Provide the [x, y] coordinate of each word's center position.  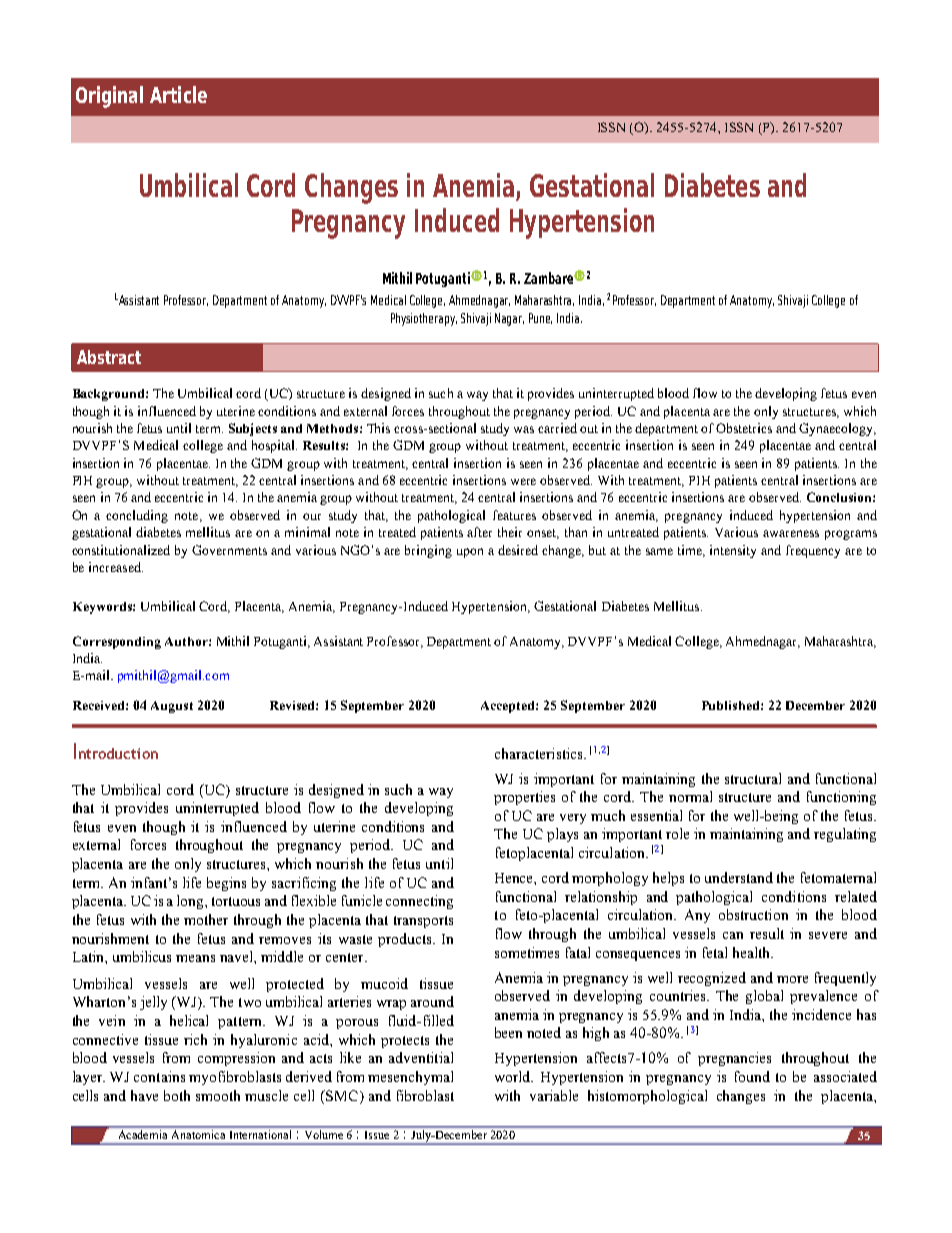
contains [159, 1076]
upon [470, 553]
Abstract [109, 357]
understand [739, 877]
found [752, 1076]
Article [178, 94]
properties [524, 798]
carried [557, 428]
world [514, 1076]
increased [116, 567]
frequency [813, 551]
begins [226, 884]
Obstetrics [744, 428]
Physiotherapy [424, 319]
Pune [540, 318]
